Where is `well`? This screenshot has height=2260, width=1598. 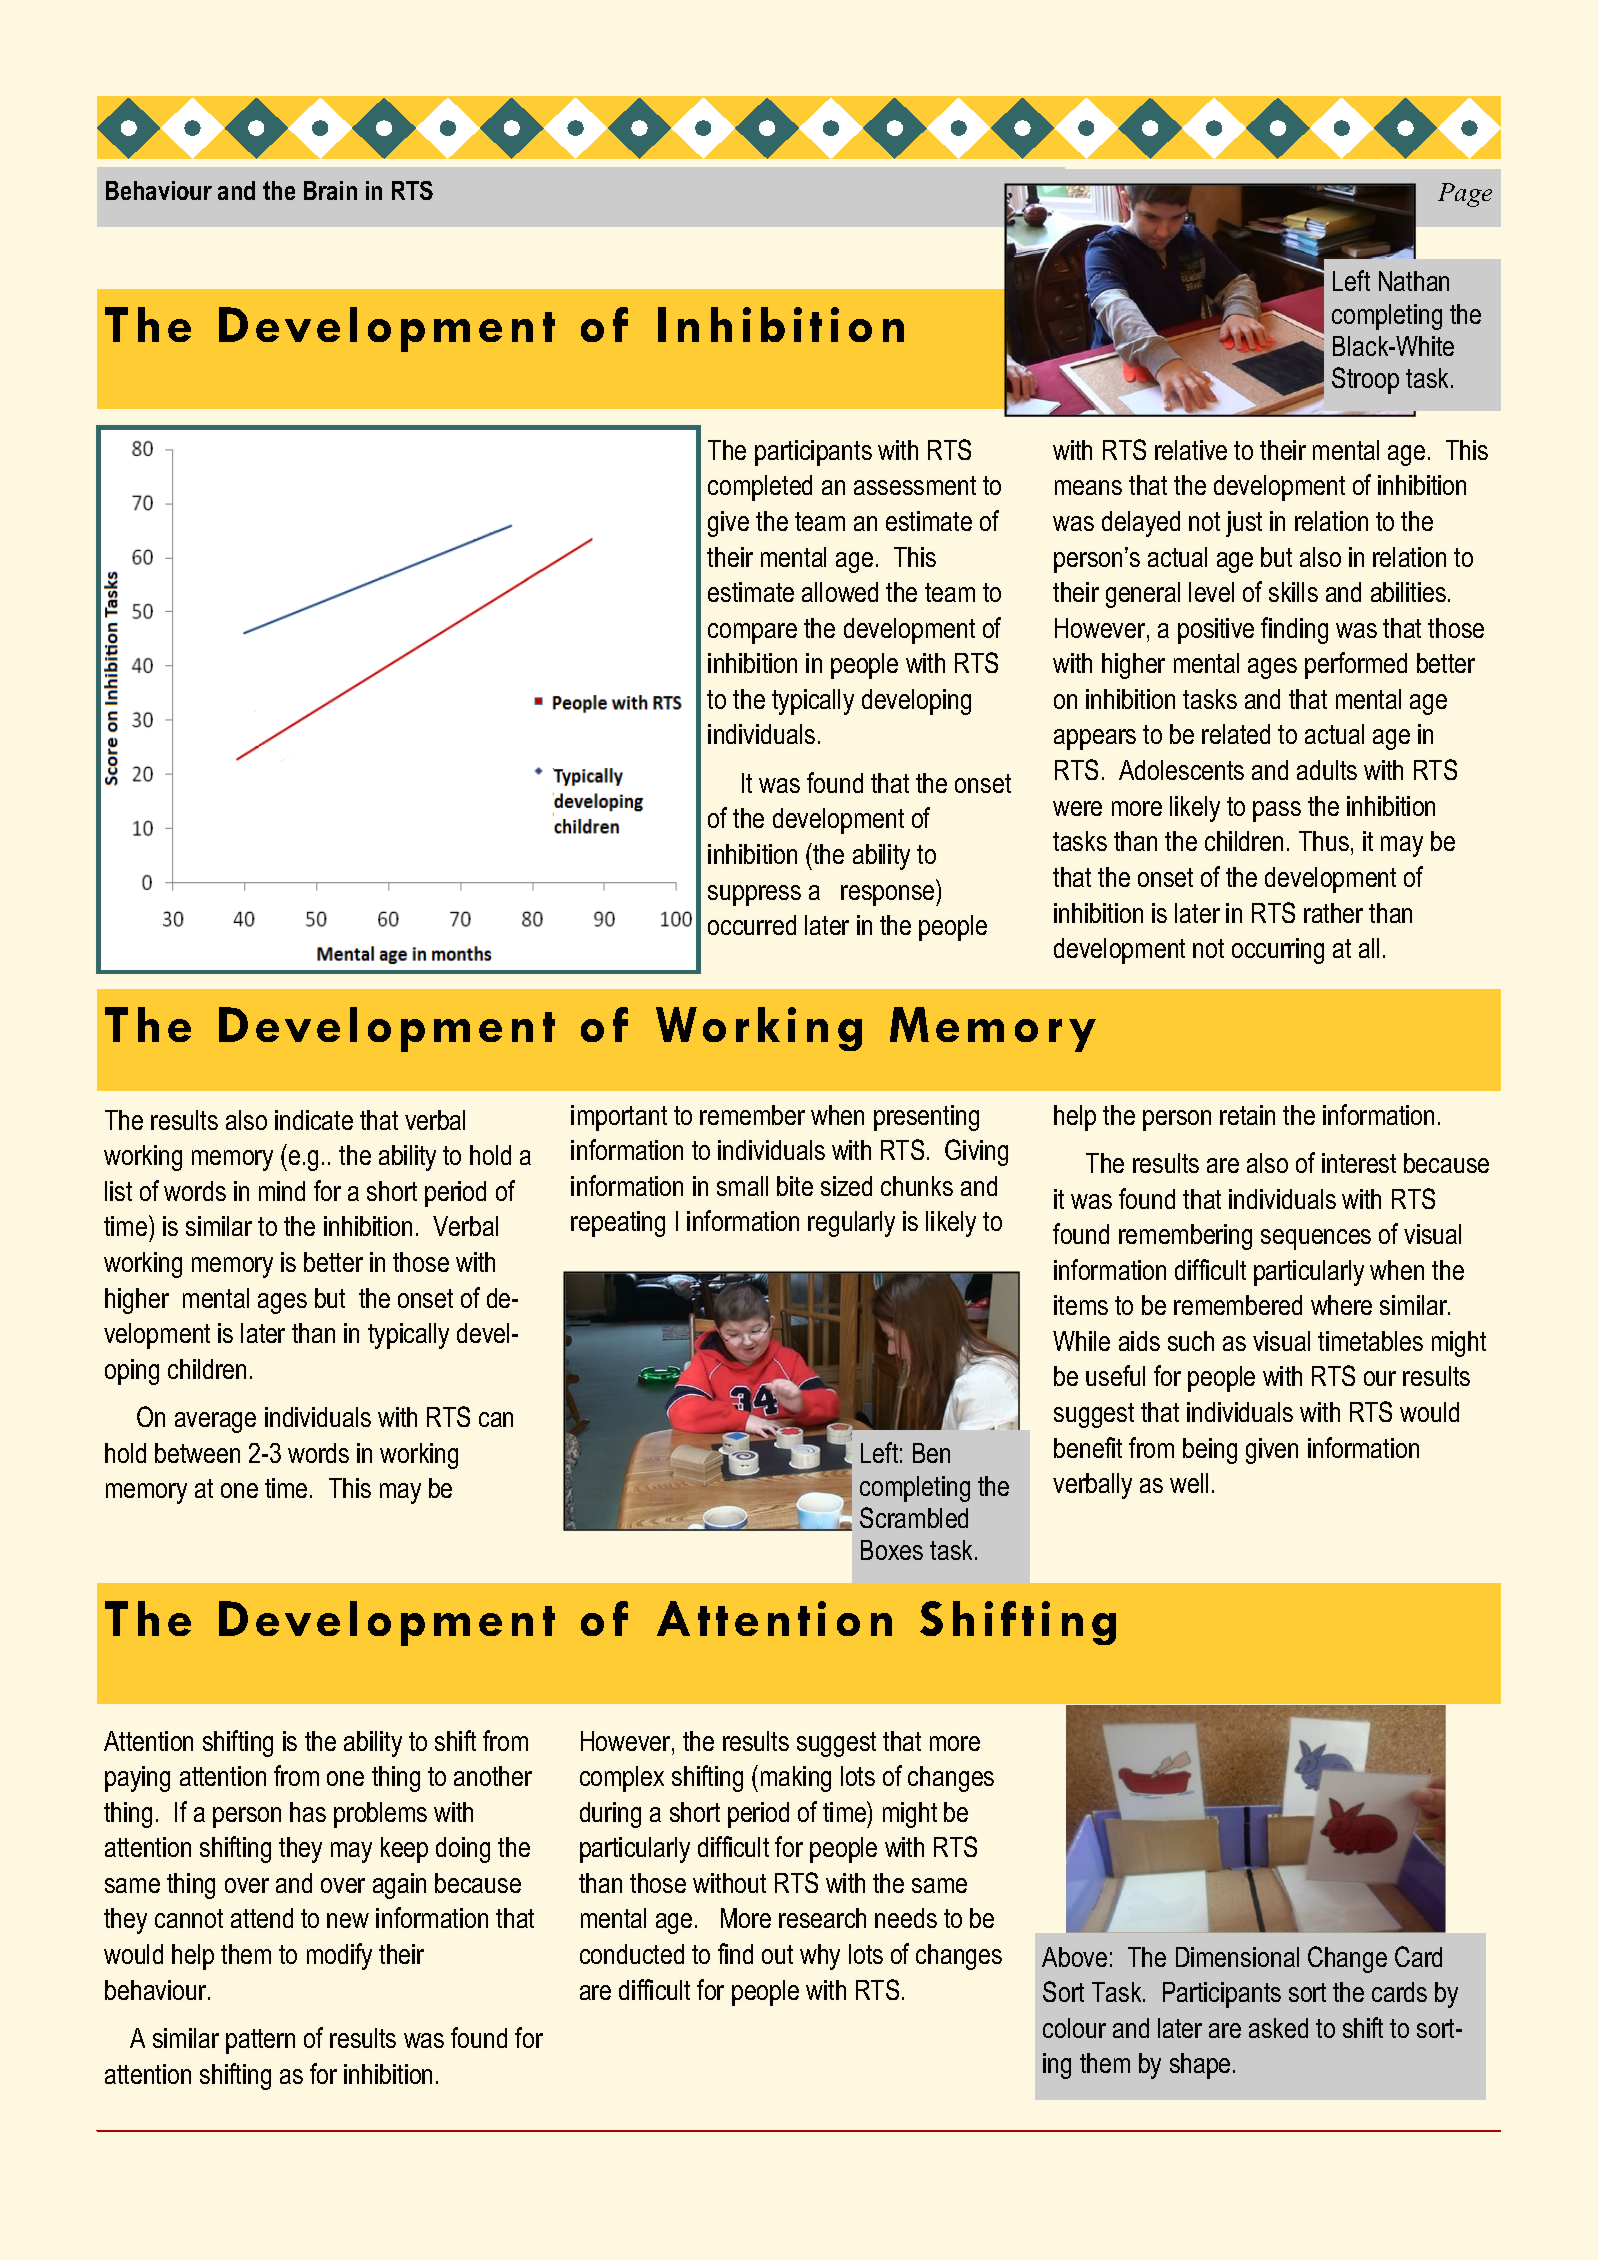 well is located at coordinates (1189, 1483).
